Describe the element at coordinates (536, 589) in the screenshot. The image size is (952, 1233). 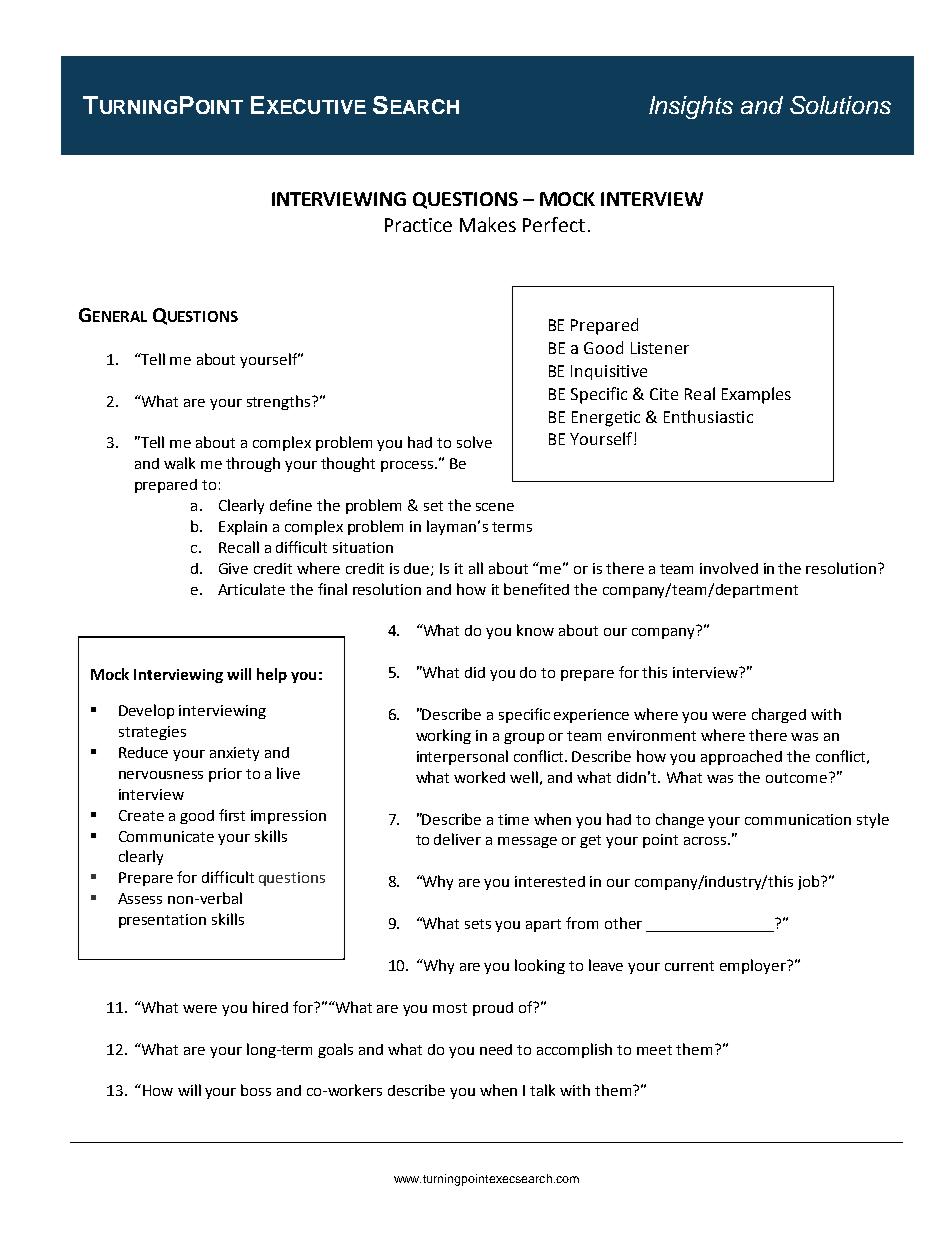
I see `benefited` at that location.
